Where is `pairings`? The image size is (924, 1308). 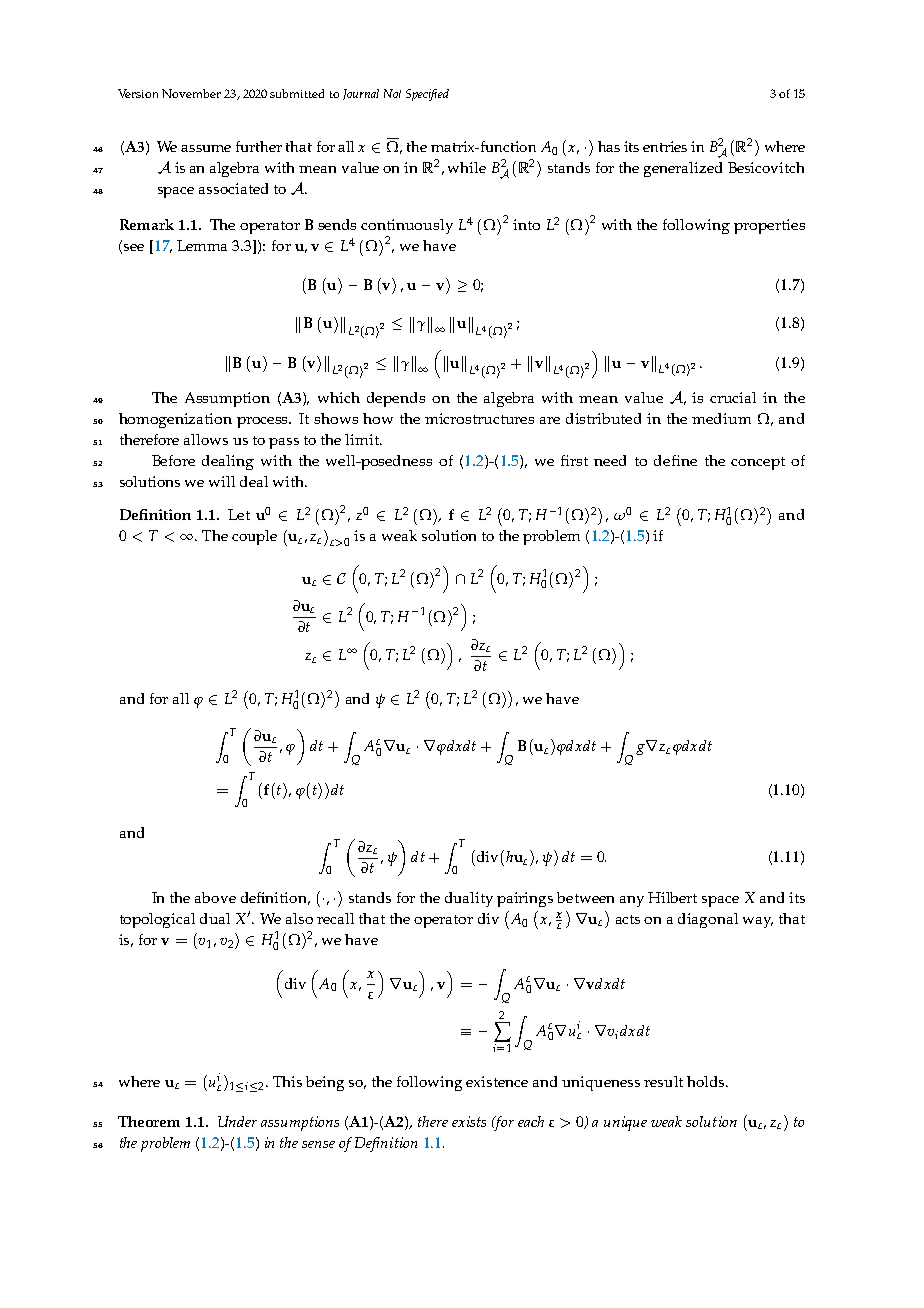 pairings is located at coordinates (525, 899).
